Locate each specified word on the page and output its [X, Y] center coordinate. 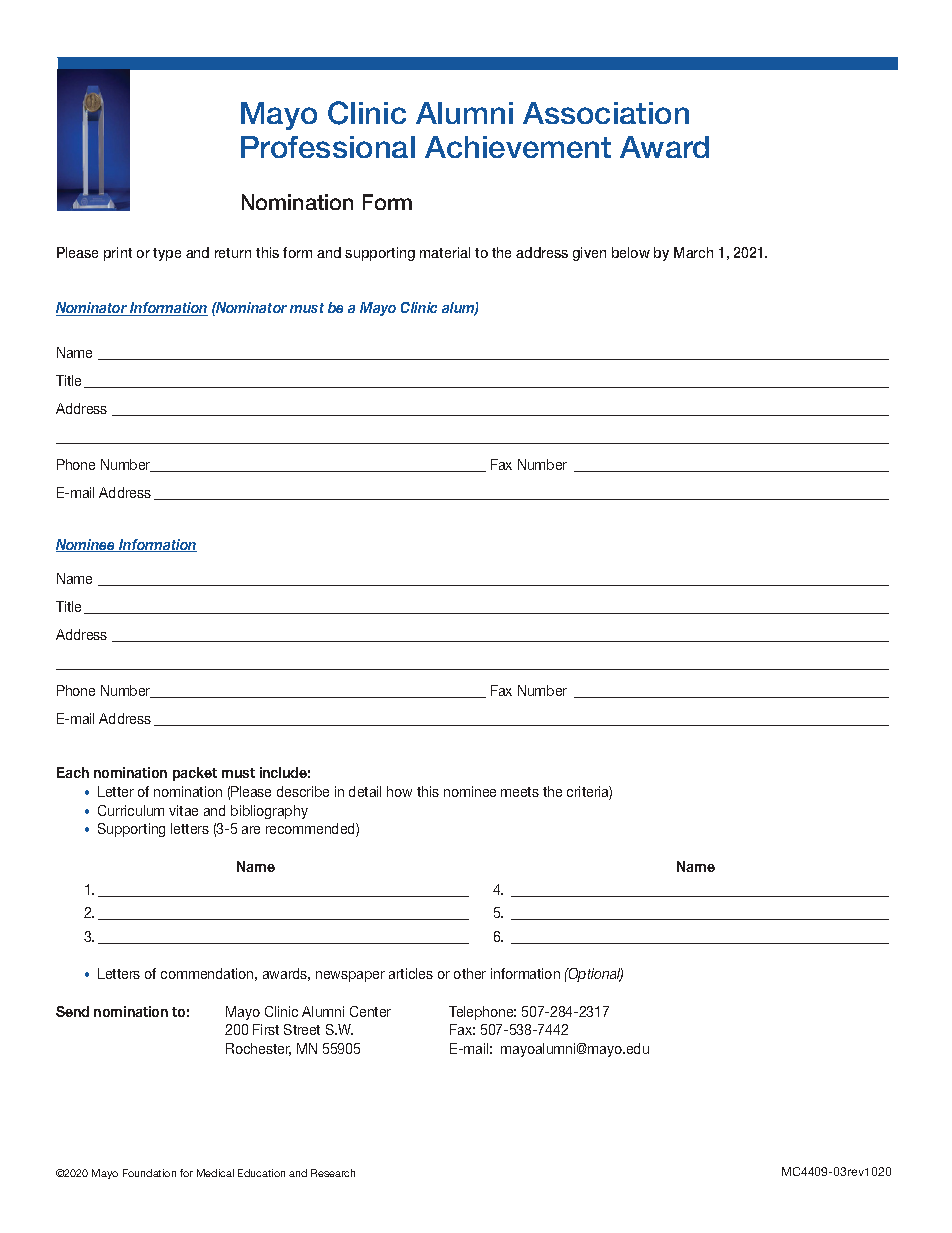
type [167, 254]
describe [303, 791]
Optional [594, 975]
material [445, 252]
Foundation [149, 1173]
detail [365, 791]
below [631, 252]
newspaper [350, 976]
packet [195, 774]
